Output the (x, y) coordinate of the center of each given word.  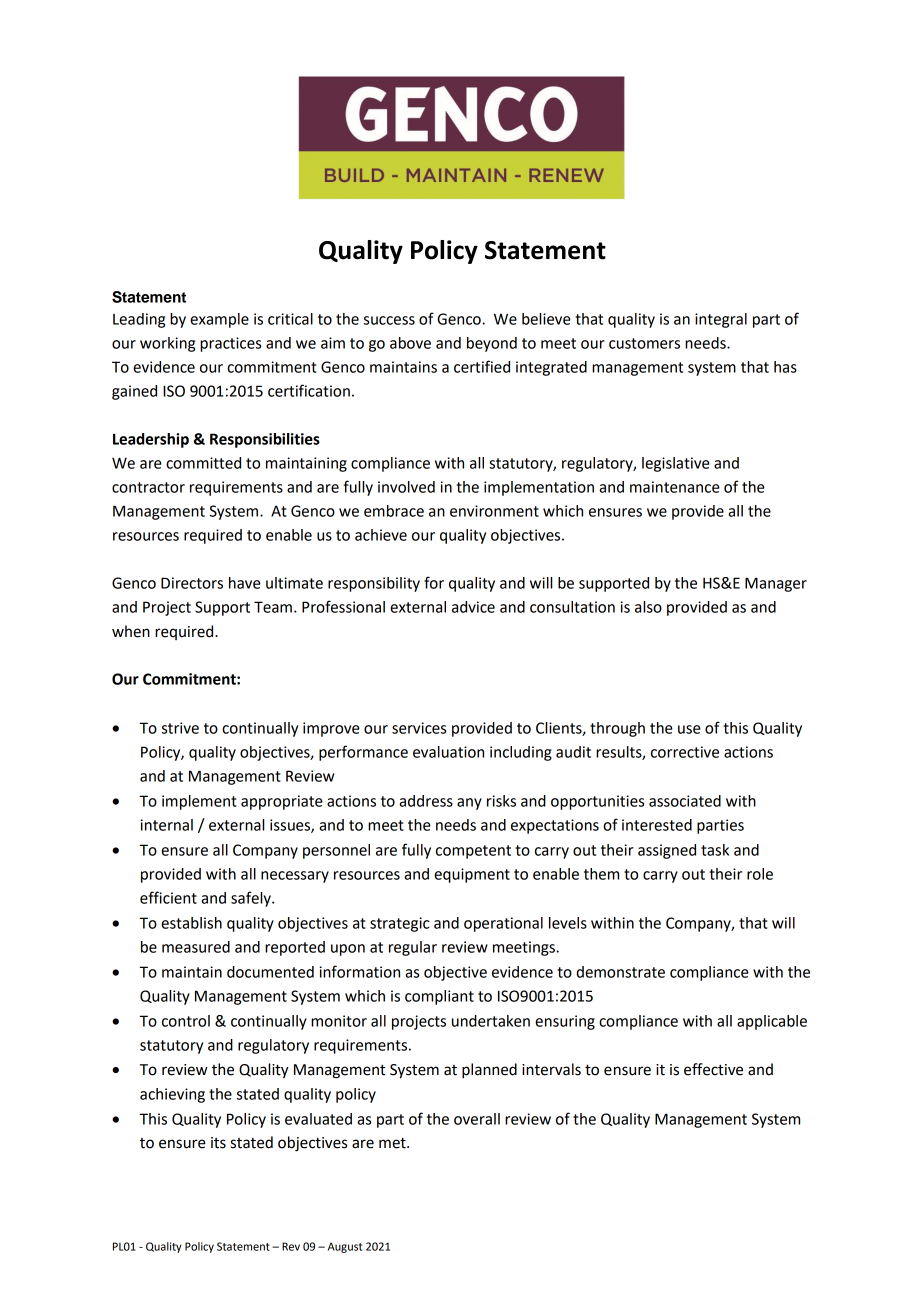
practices (230, 344)
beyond (492, 344)
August (345, 1247)
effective (713, 1069)
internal (166, 825)
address (426, 801)
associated (685, 801)
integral (721, 320)
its (218, 1143)
